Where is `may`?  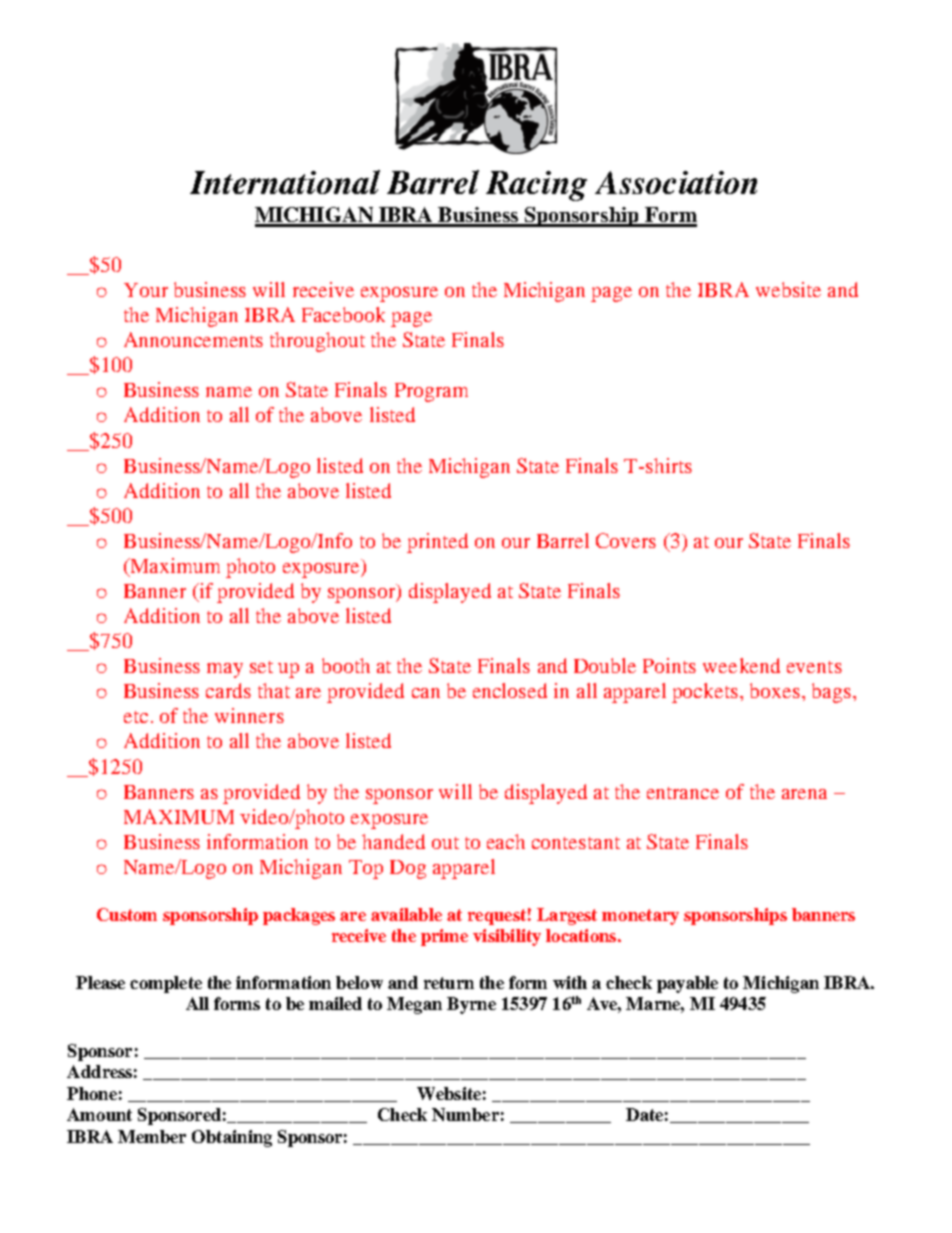
may is located at coordinates (225, 670).
